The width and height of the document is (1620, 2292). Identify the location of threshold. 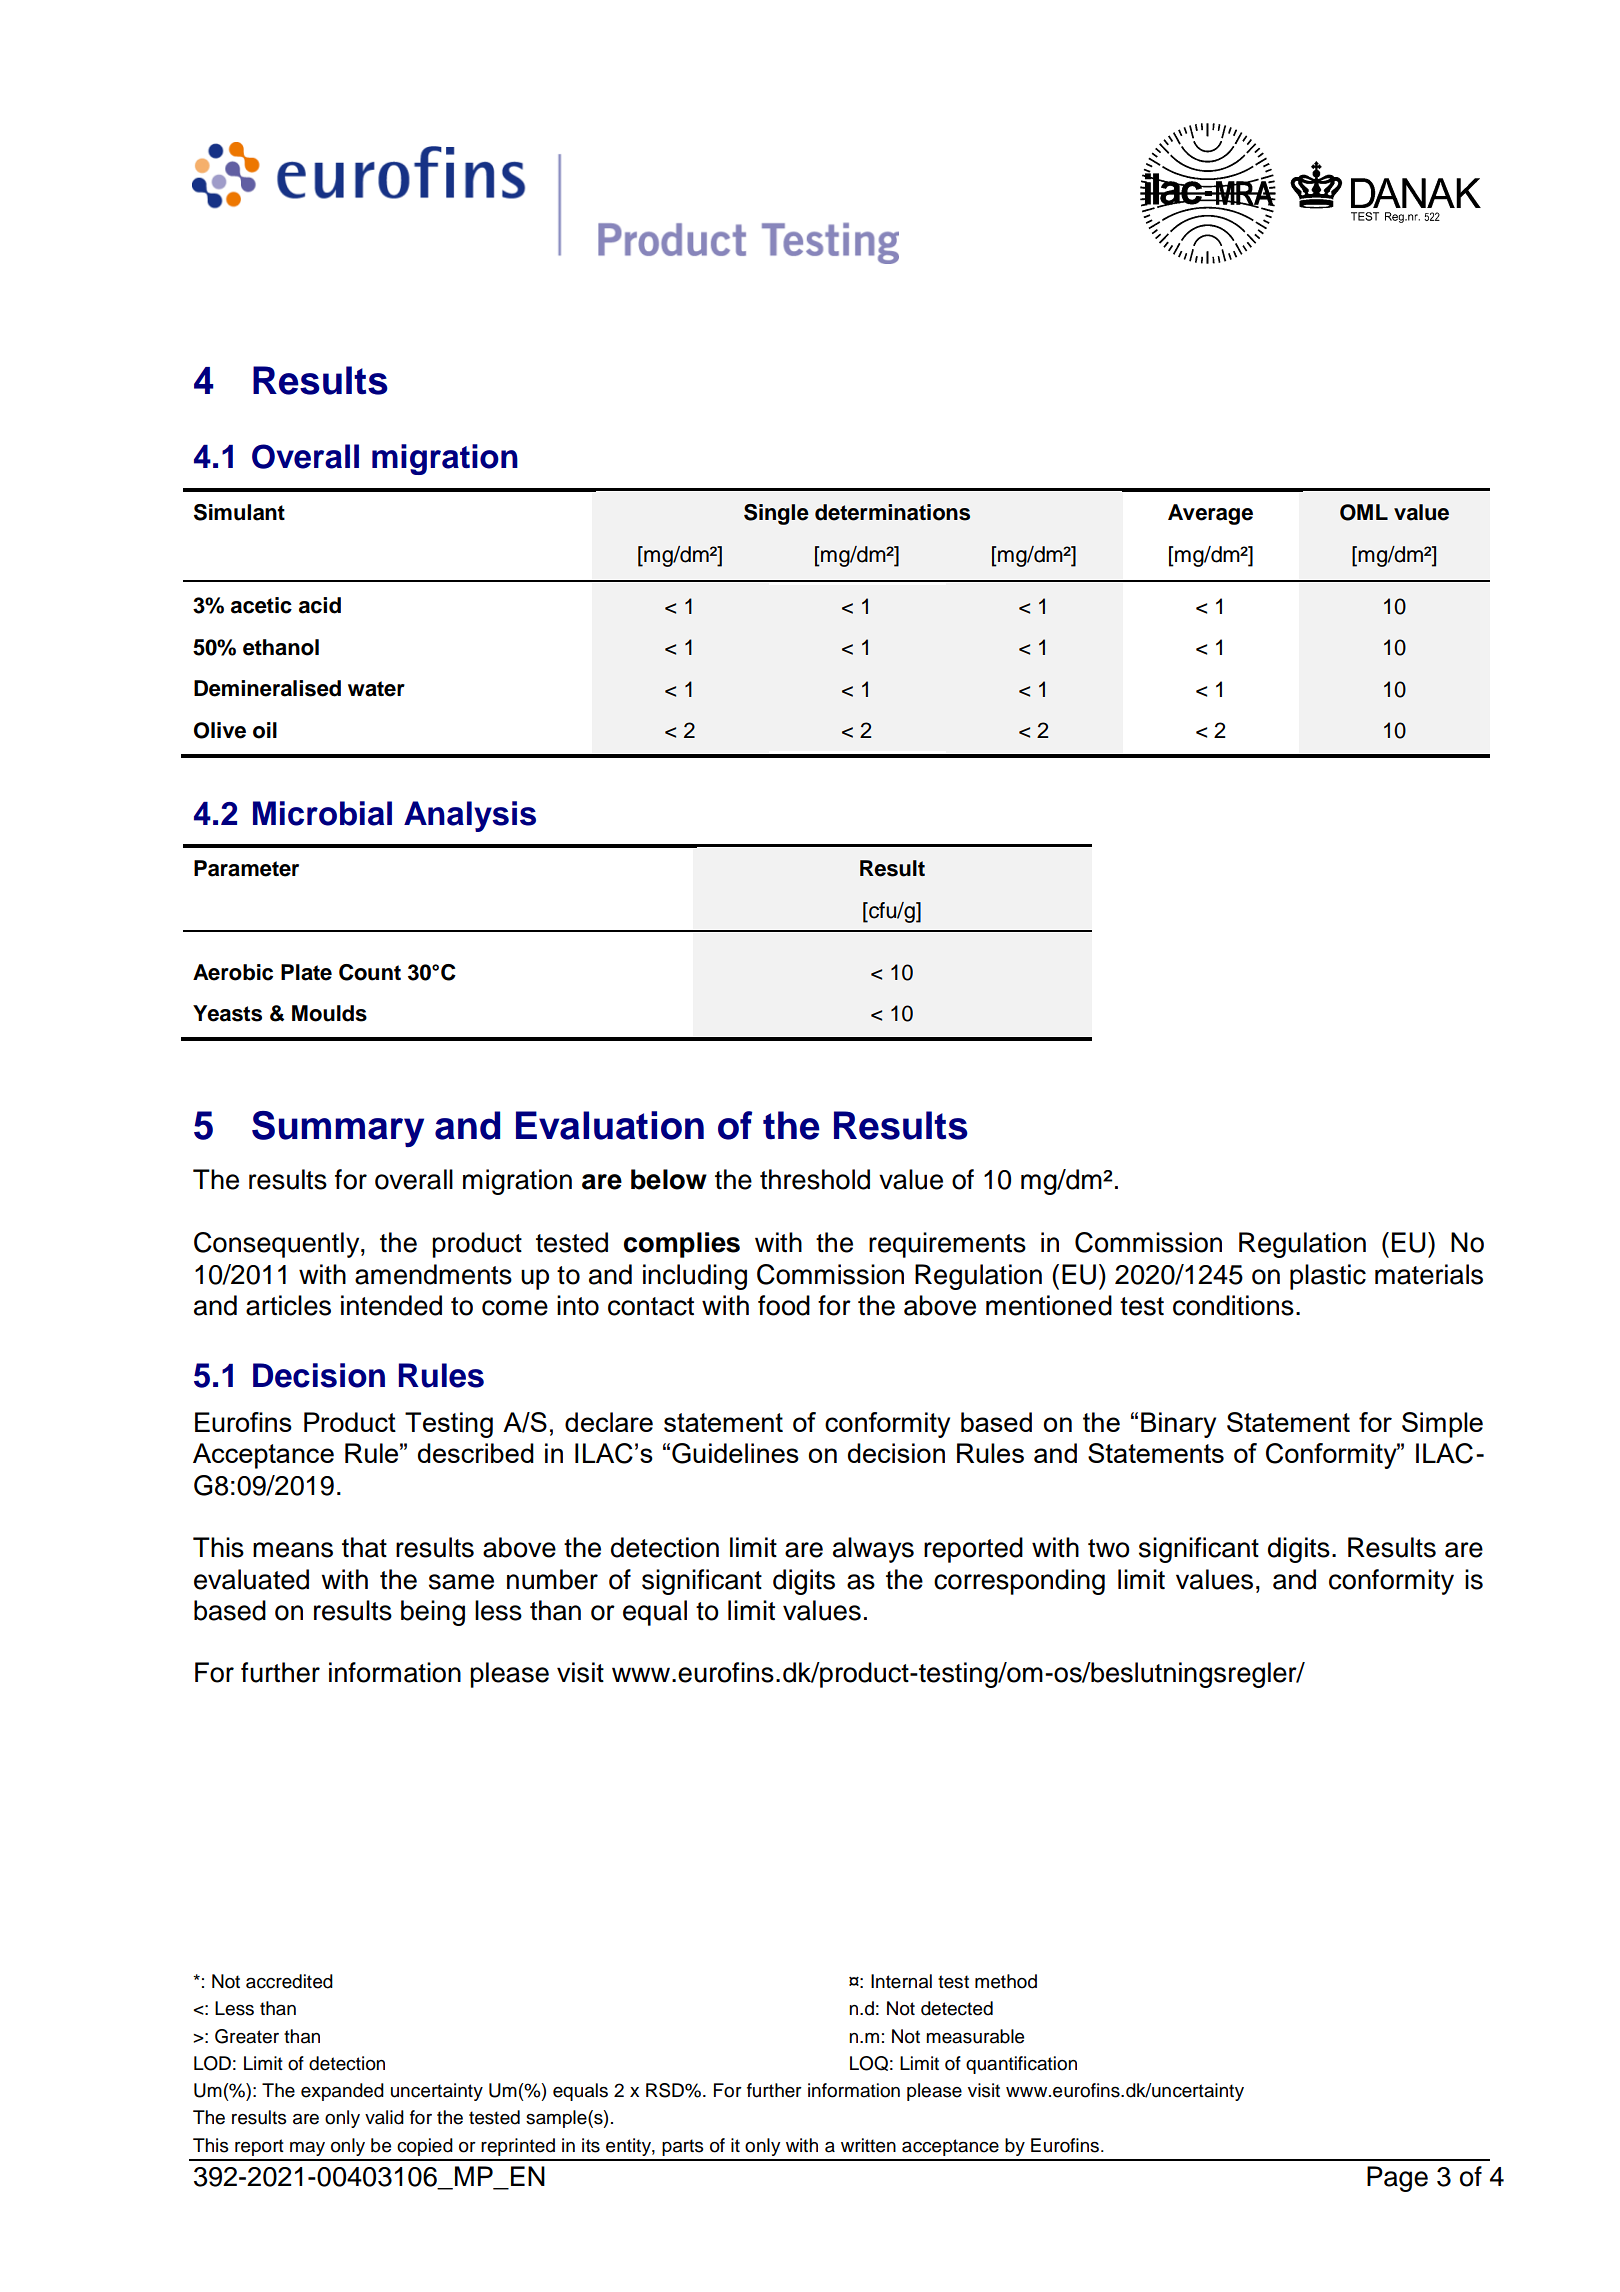
(815, 1179).
